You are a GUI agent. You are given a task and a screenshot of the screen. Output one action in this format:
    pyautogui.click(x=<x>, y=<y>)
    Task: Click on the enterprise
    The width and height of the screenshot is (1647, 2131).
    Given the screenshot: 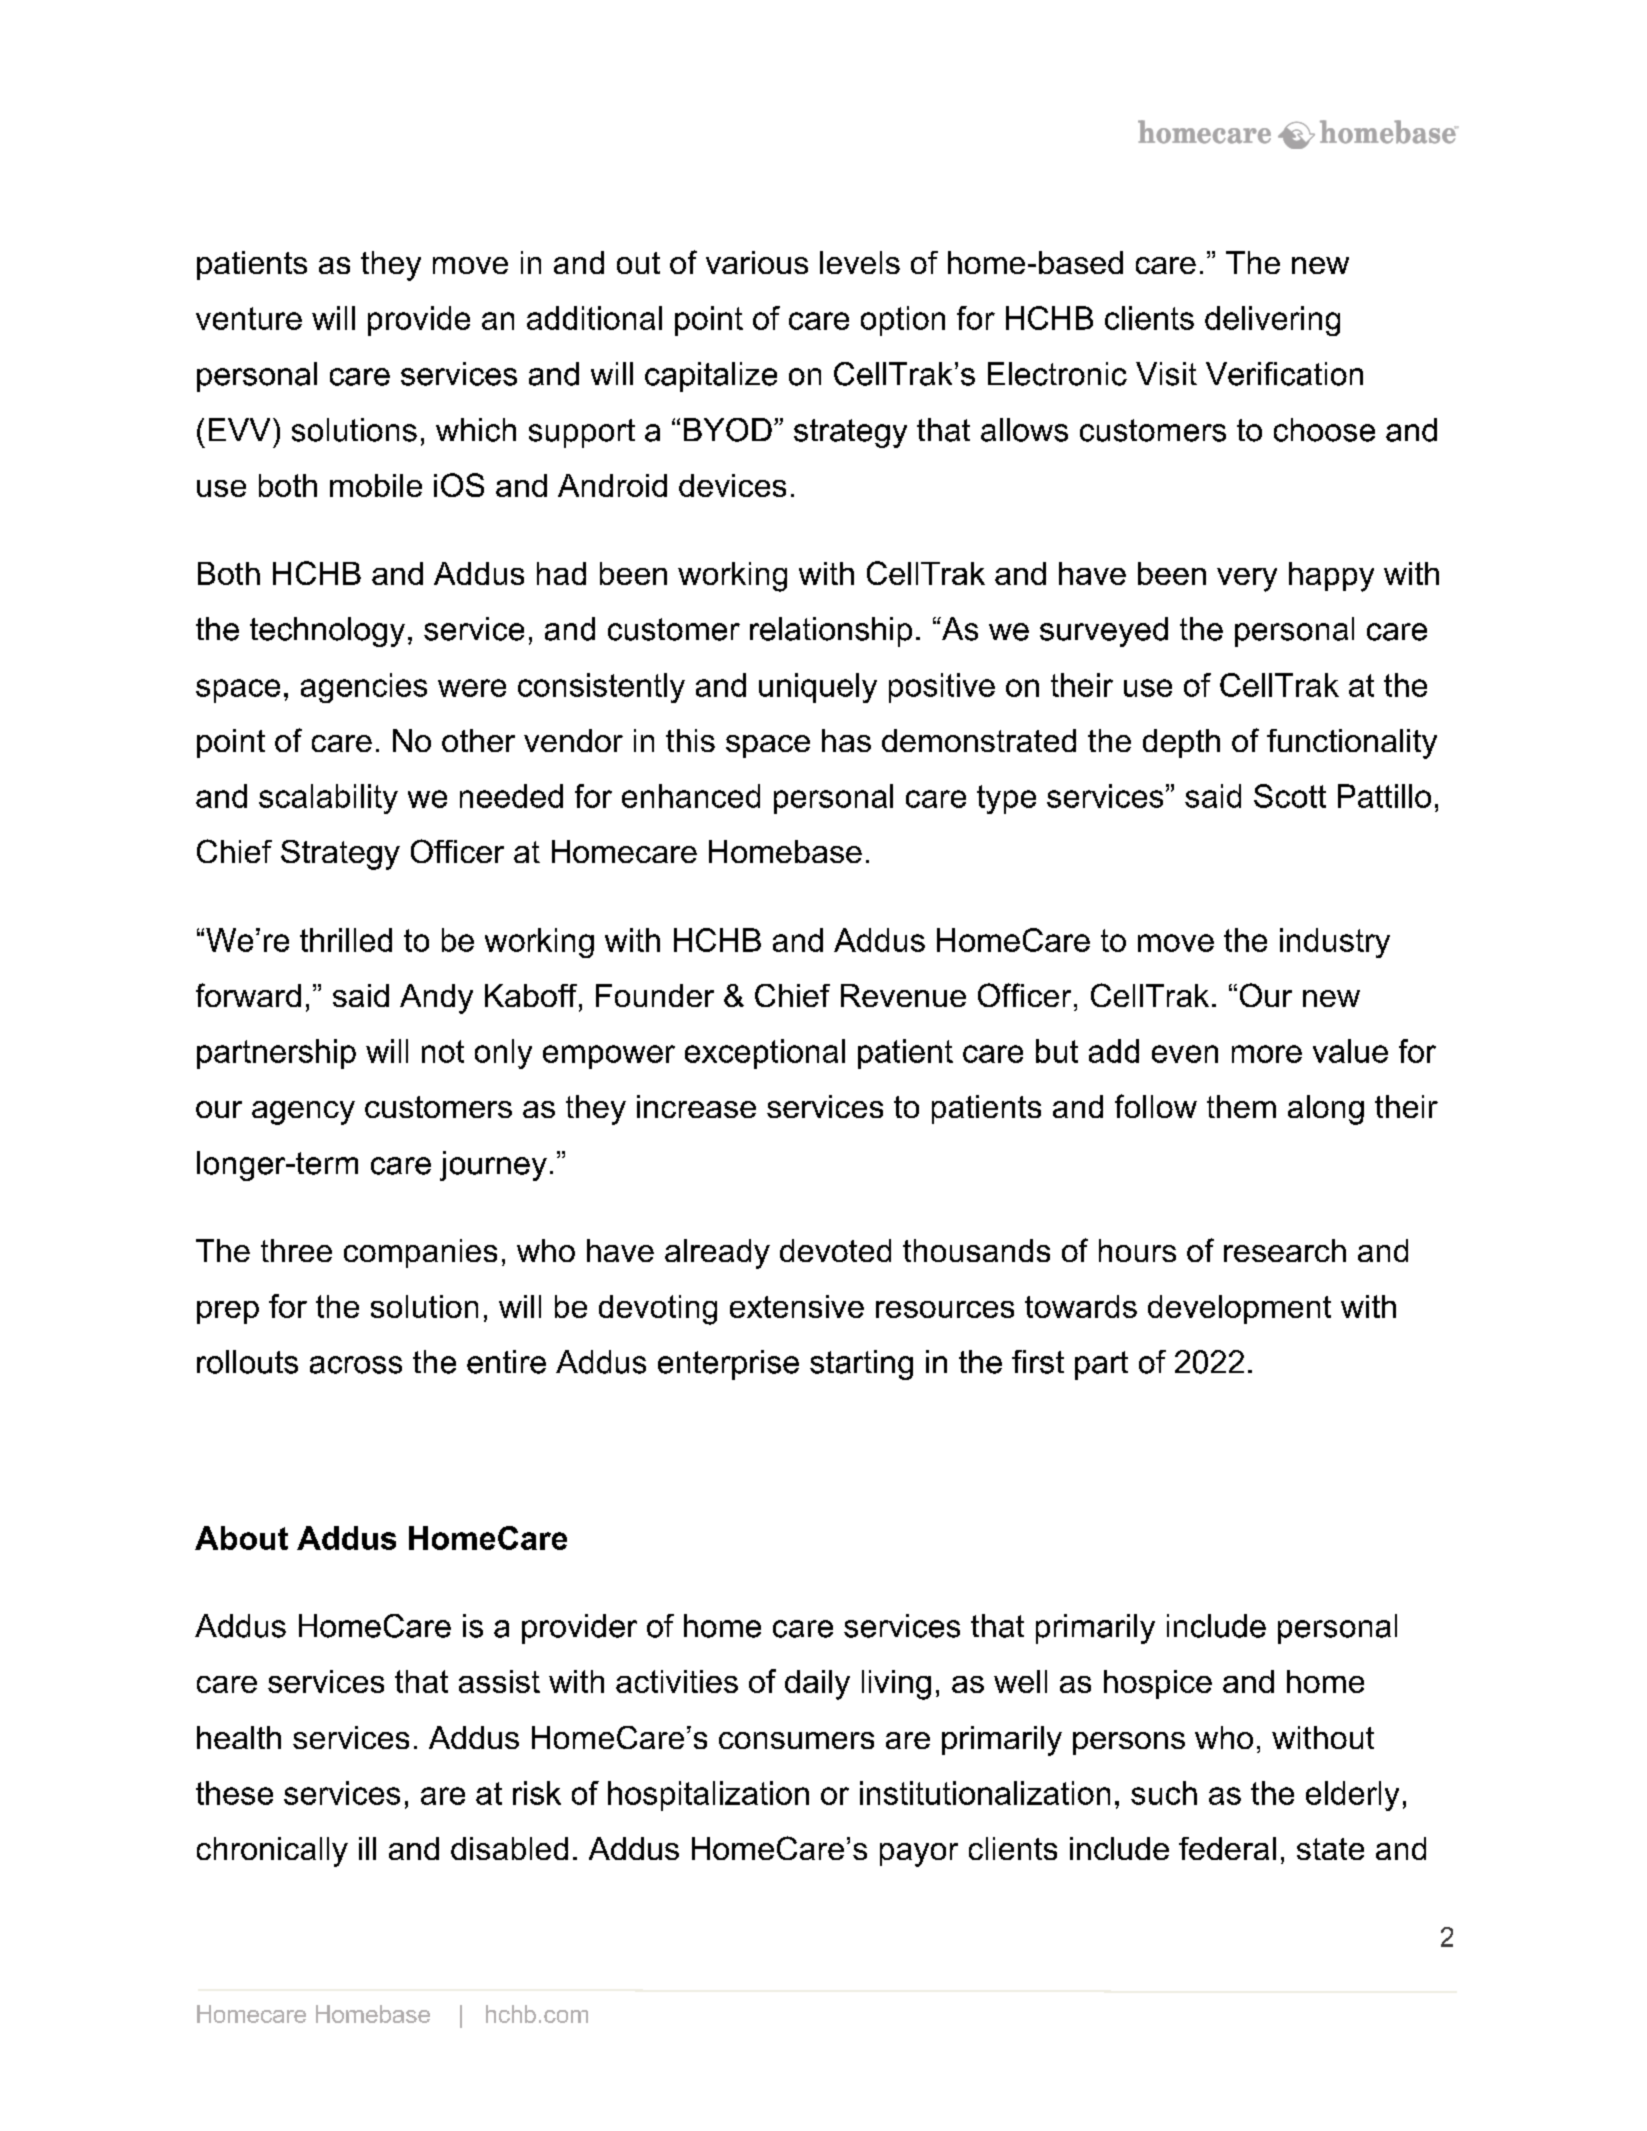 What is the action you would take?
    pyautogui.click(x=728, y=1365)
